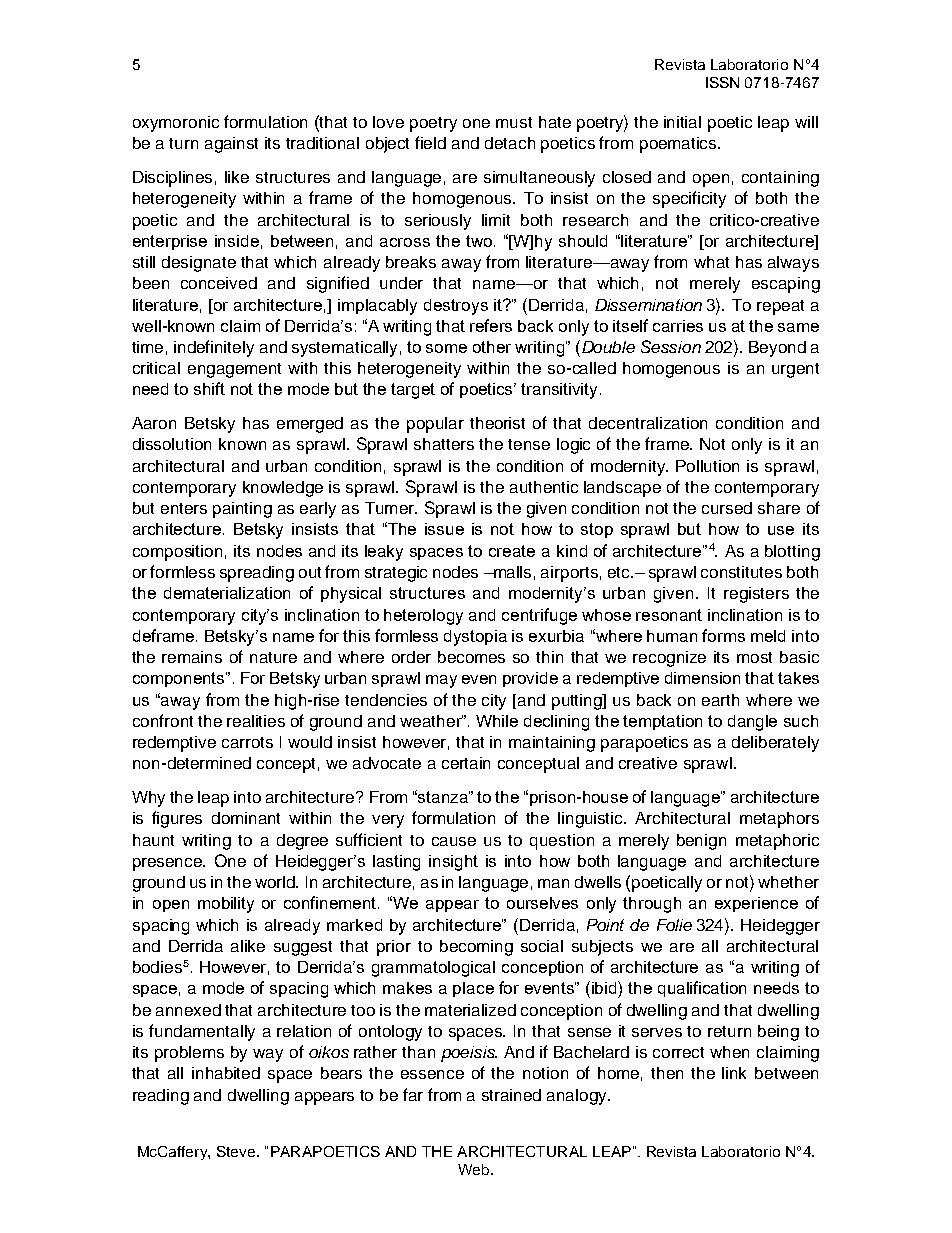 The image size is (952, 1233). What do you see at coordinates (514, 122) in the screenshot?
I see `must` at bounding box center [514, 122].
